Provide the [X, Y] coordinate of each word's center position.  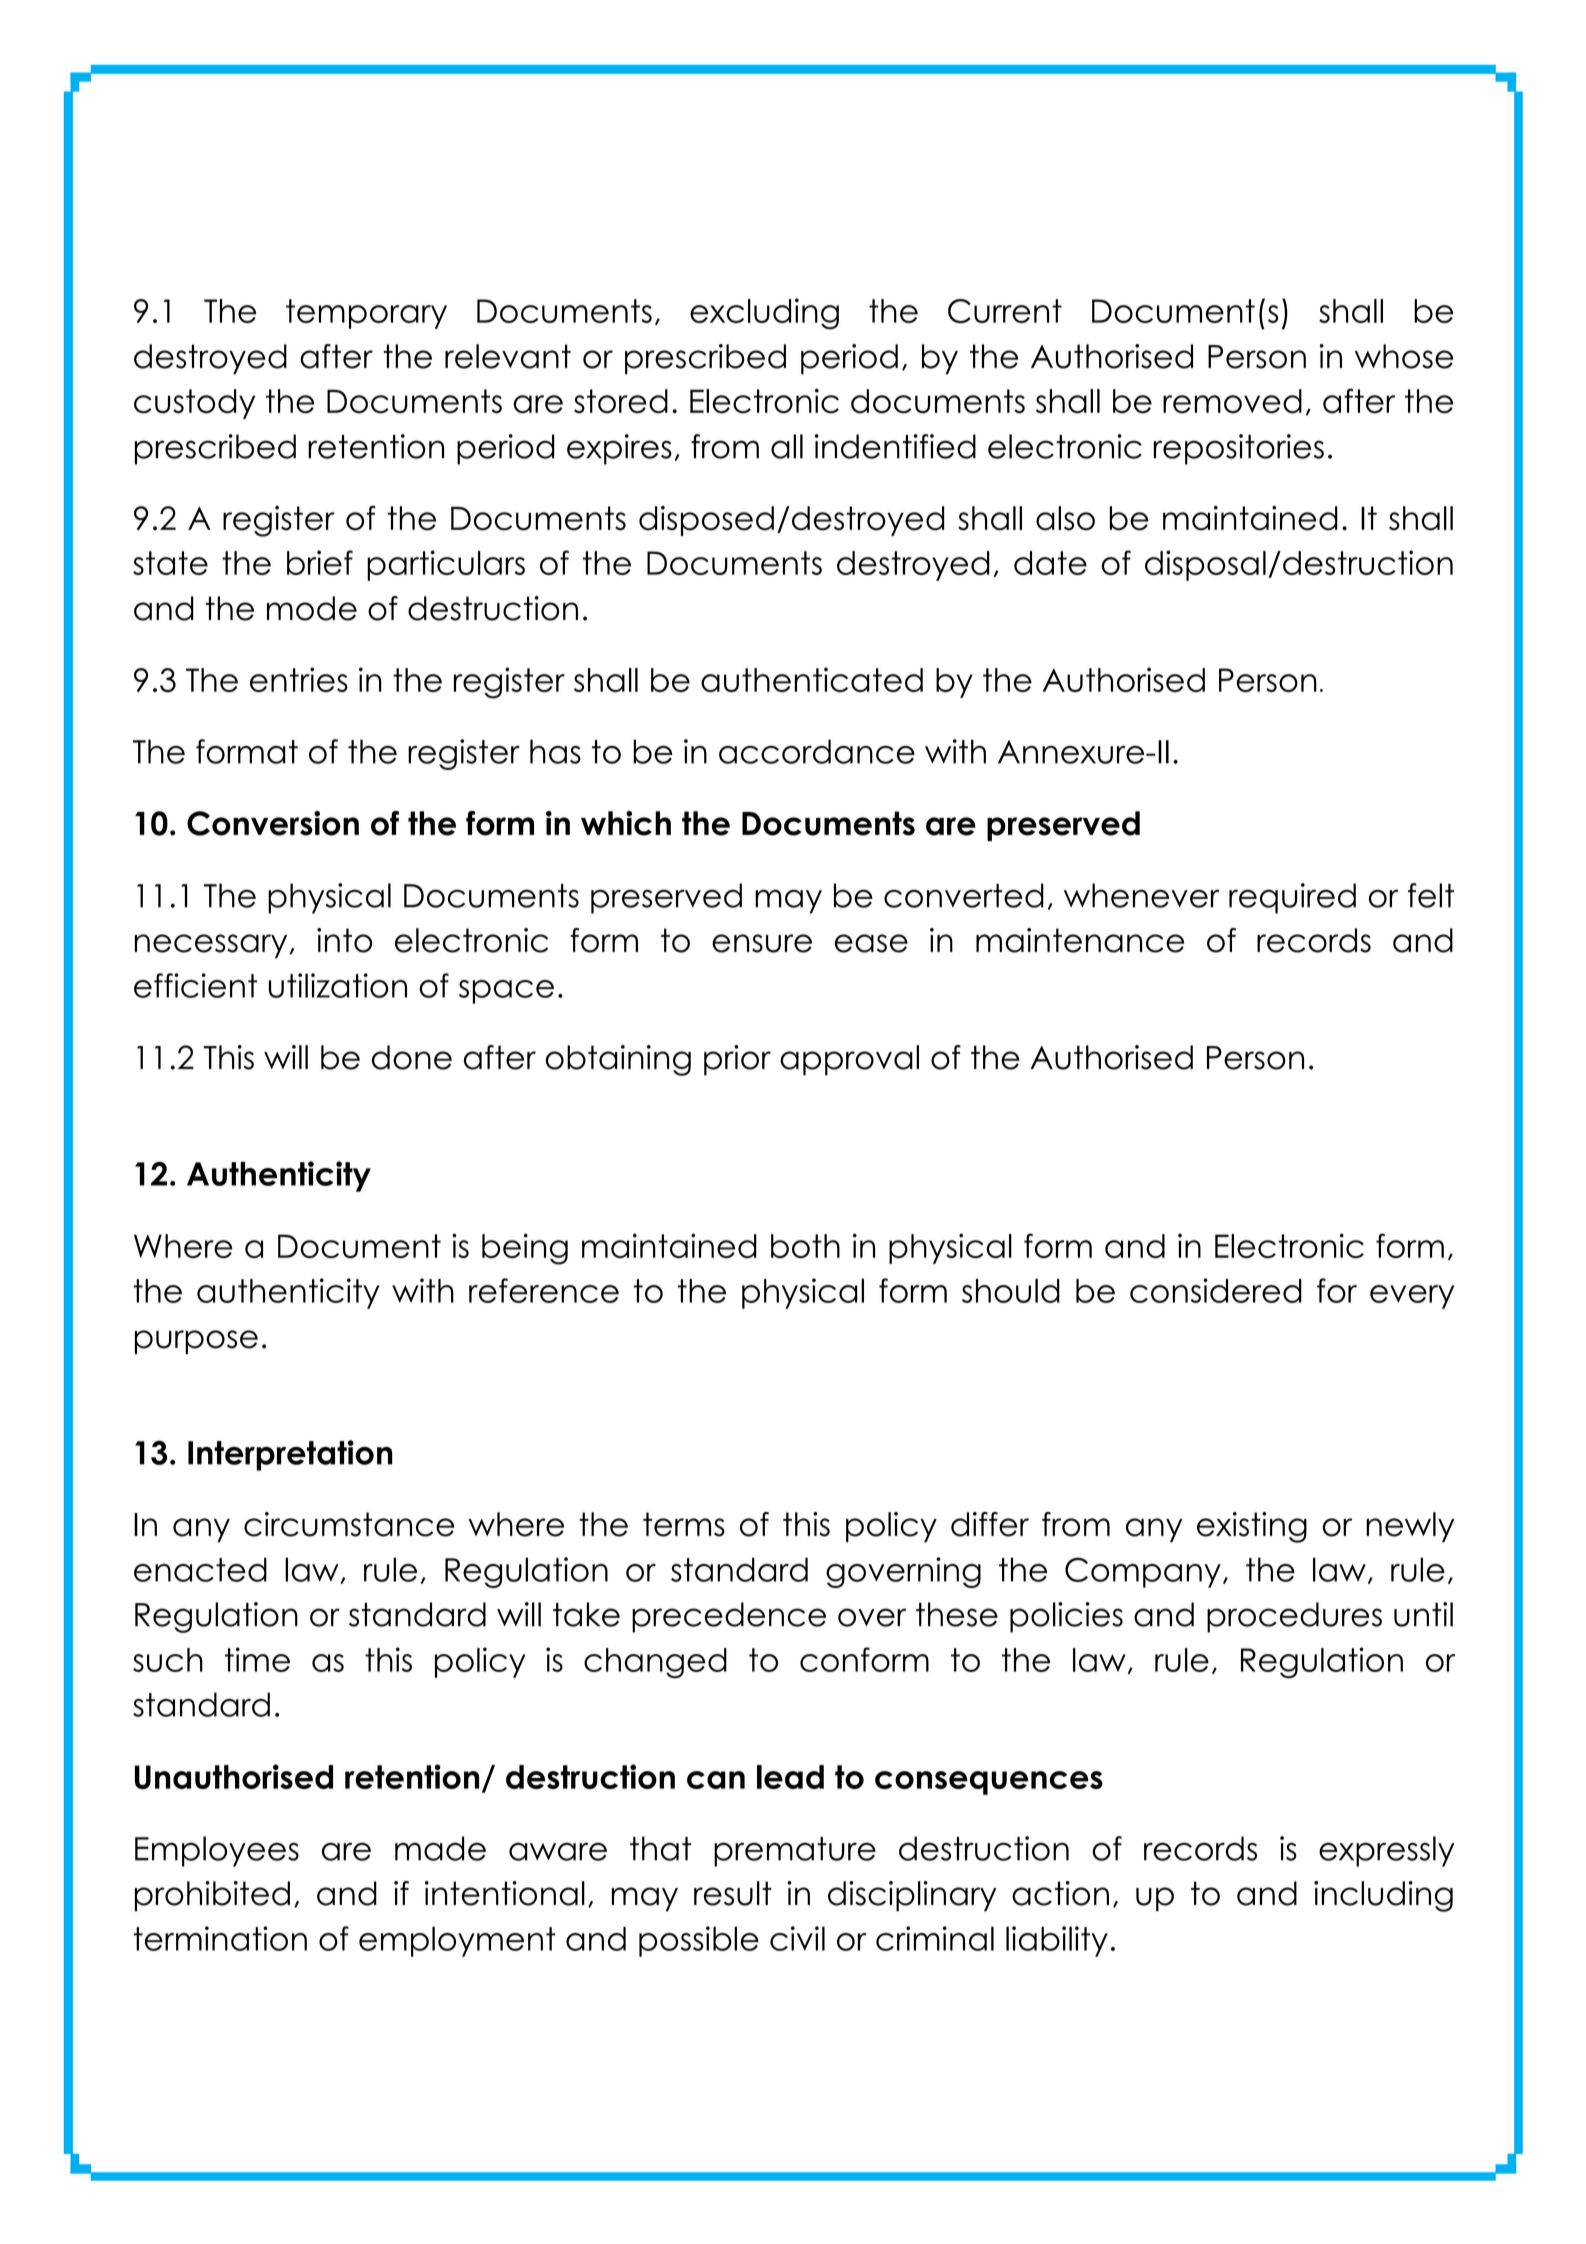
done [412, 1057]
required [1292, 898]
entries [299, 679]
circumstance [349, 1524]
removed [1232, 401]
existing [1252, 1527]
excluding [764, 314]
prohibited [212, 1896]
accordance [817, 751]
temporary [366, 314]
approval [849, 1060]
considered [1216, 1290]
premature [795, 1852]
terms [684, 1524]
